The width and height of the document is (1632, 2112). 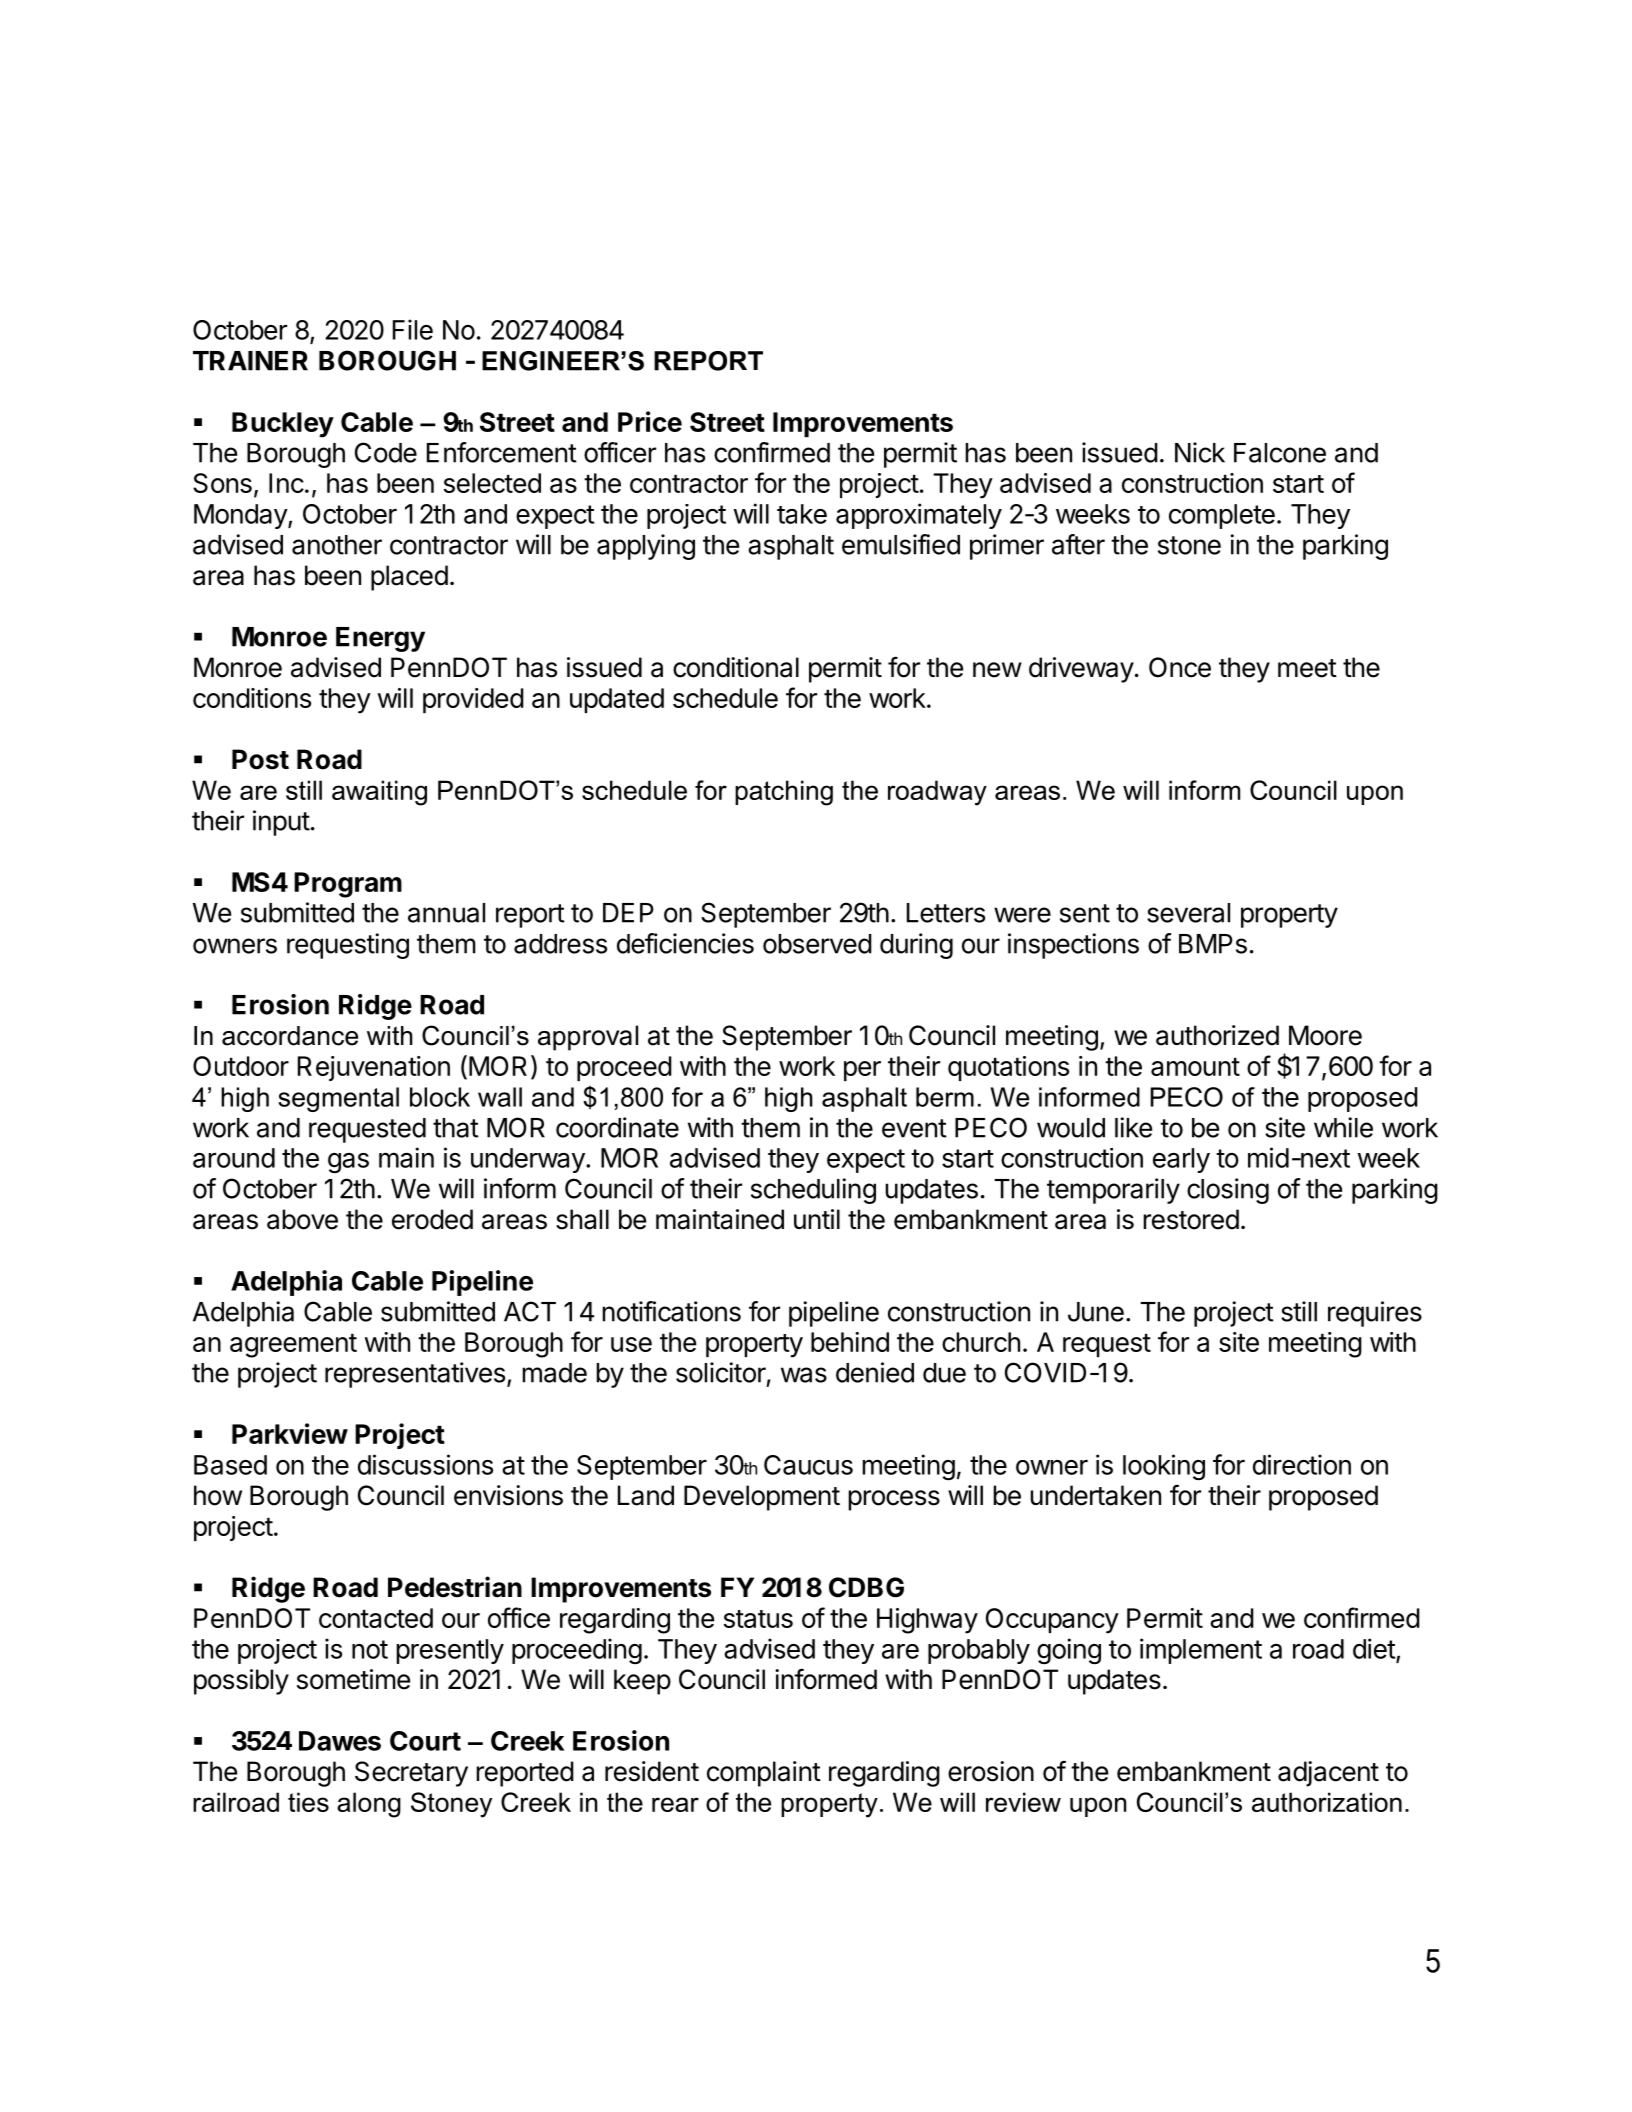 What do you see at coordinates (914, 1128) in the document?
I see `event` at bounding box center [914, 1128].
